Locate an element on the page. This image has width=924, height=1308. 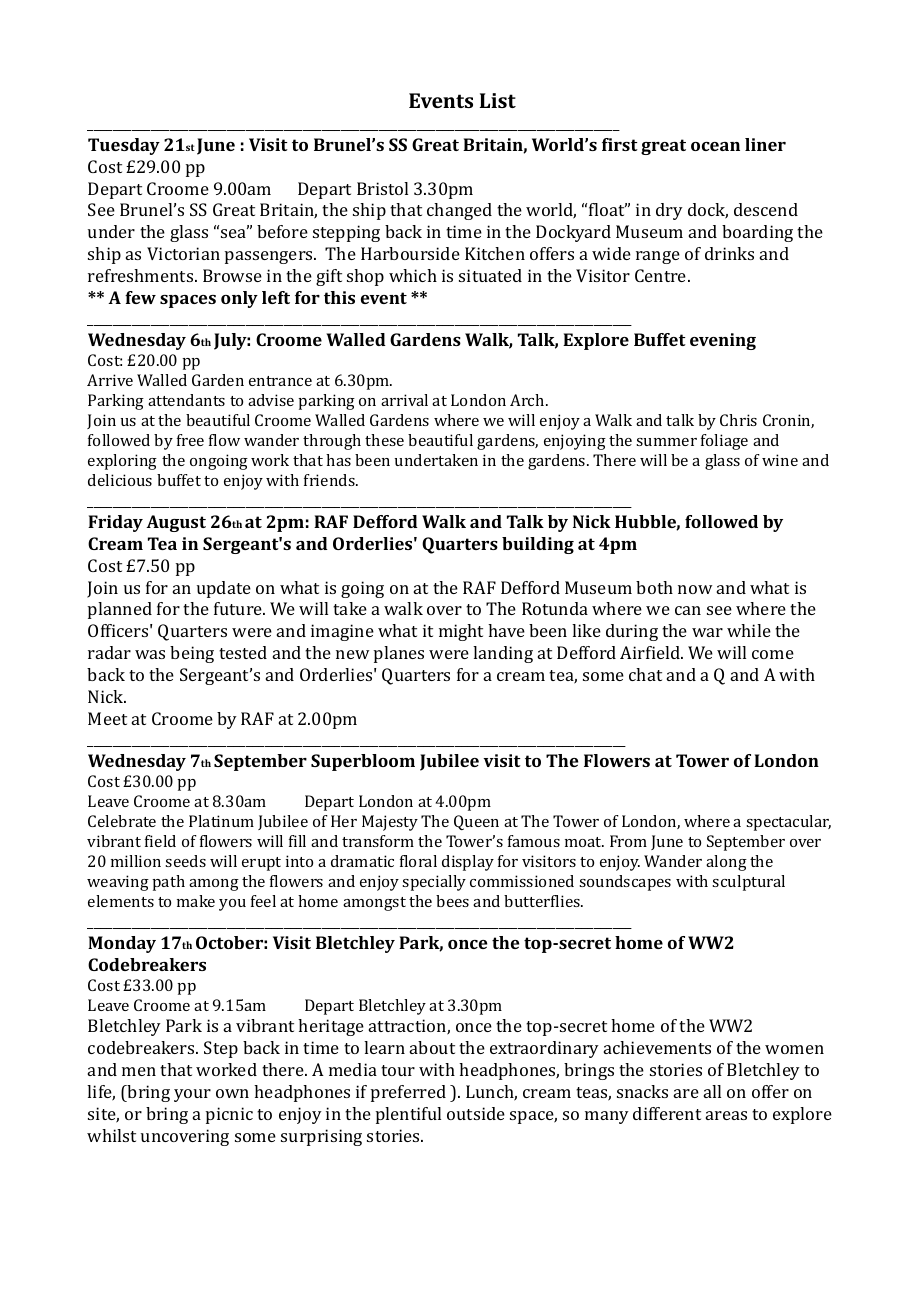
Queen is located at coordinates (476, 822).
